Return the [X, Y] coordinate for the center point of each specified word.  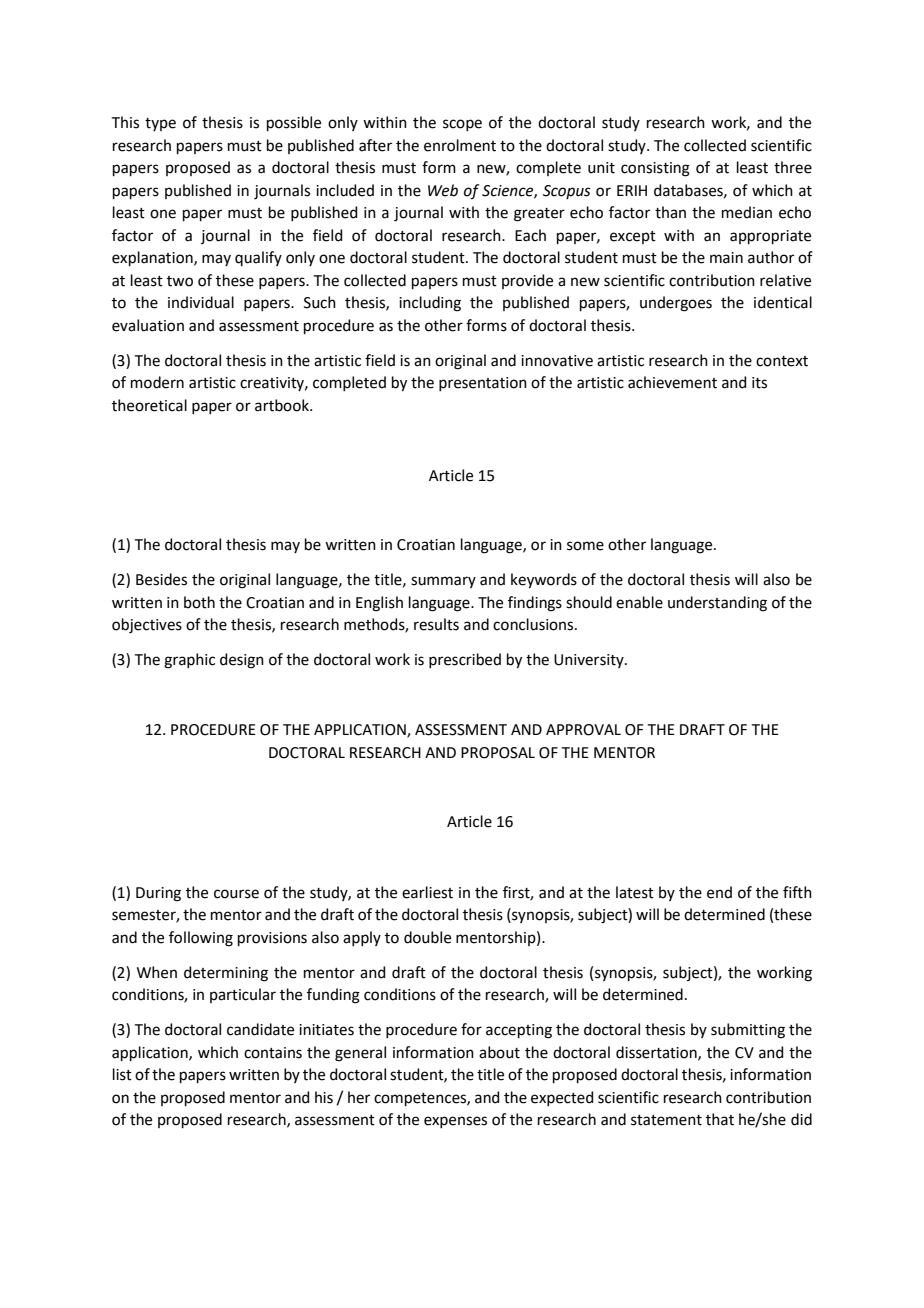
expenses [455, 1122]
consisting [655, 169]
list [122, 1074]
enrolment [460, 145]
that [720, 1119]
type [160, 124]
